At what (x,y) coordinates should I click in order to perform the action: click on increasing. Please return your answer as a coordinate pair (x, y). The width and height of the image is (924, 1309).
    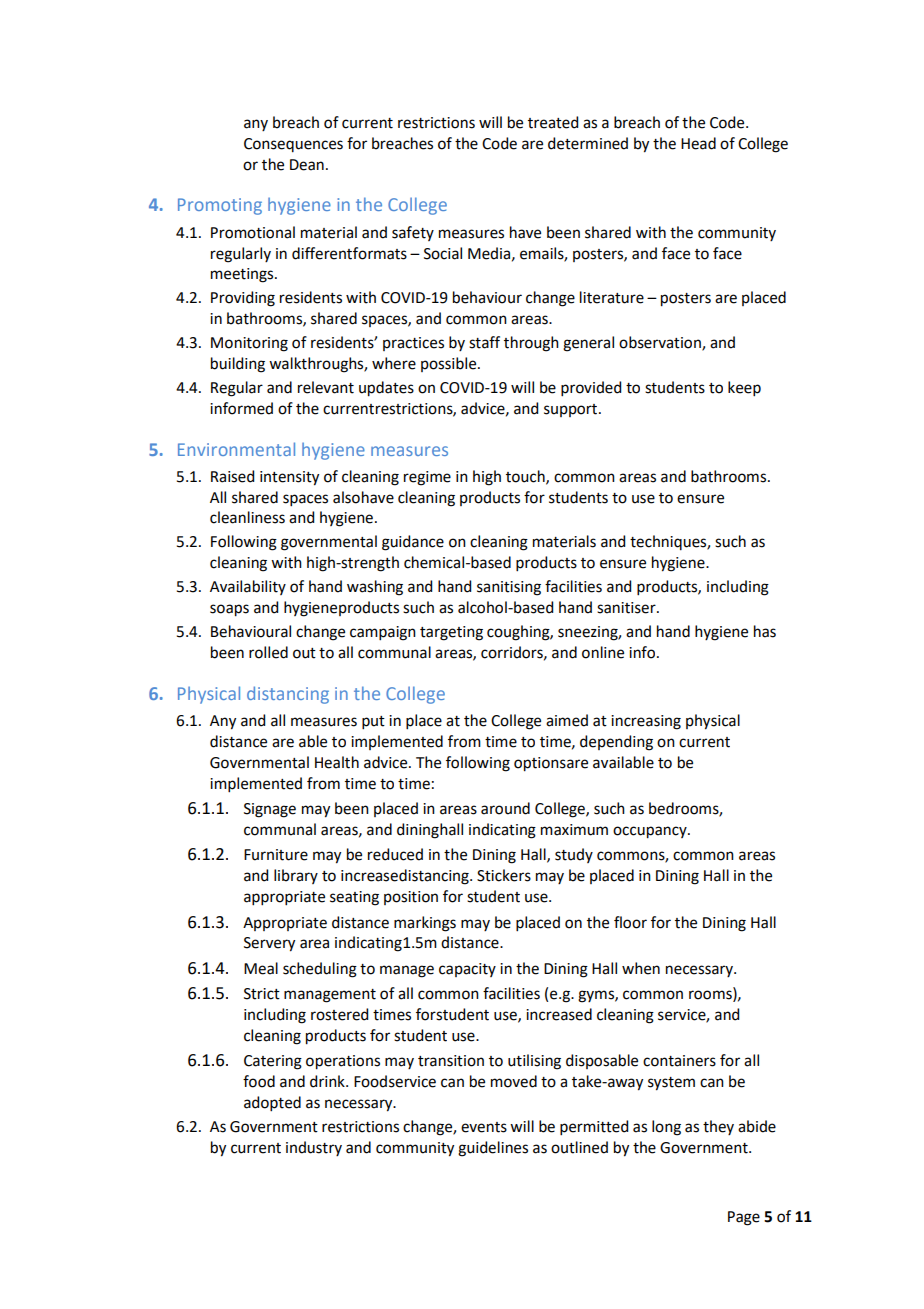
    Looking at the image, I should click on (646, 722).
